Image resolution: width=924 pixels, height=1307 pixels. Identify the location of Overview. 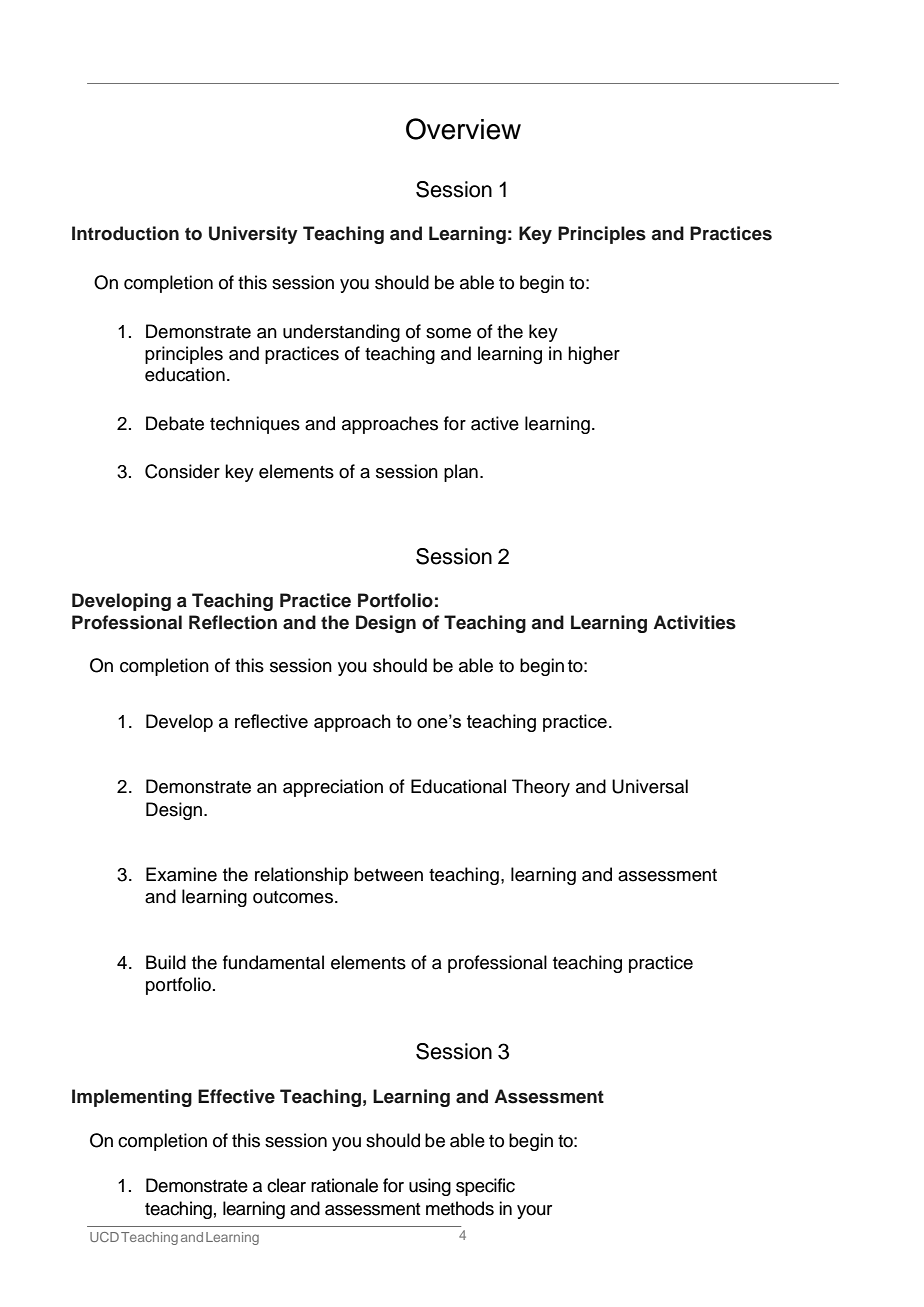
(463, 129).
